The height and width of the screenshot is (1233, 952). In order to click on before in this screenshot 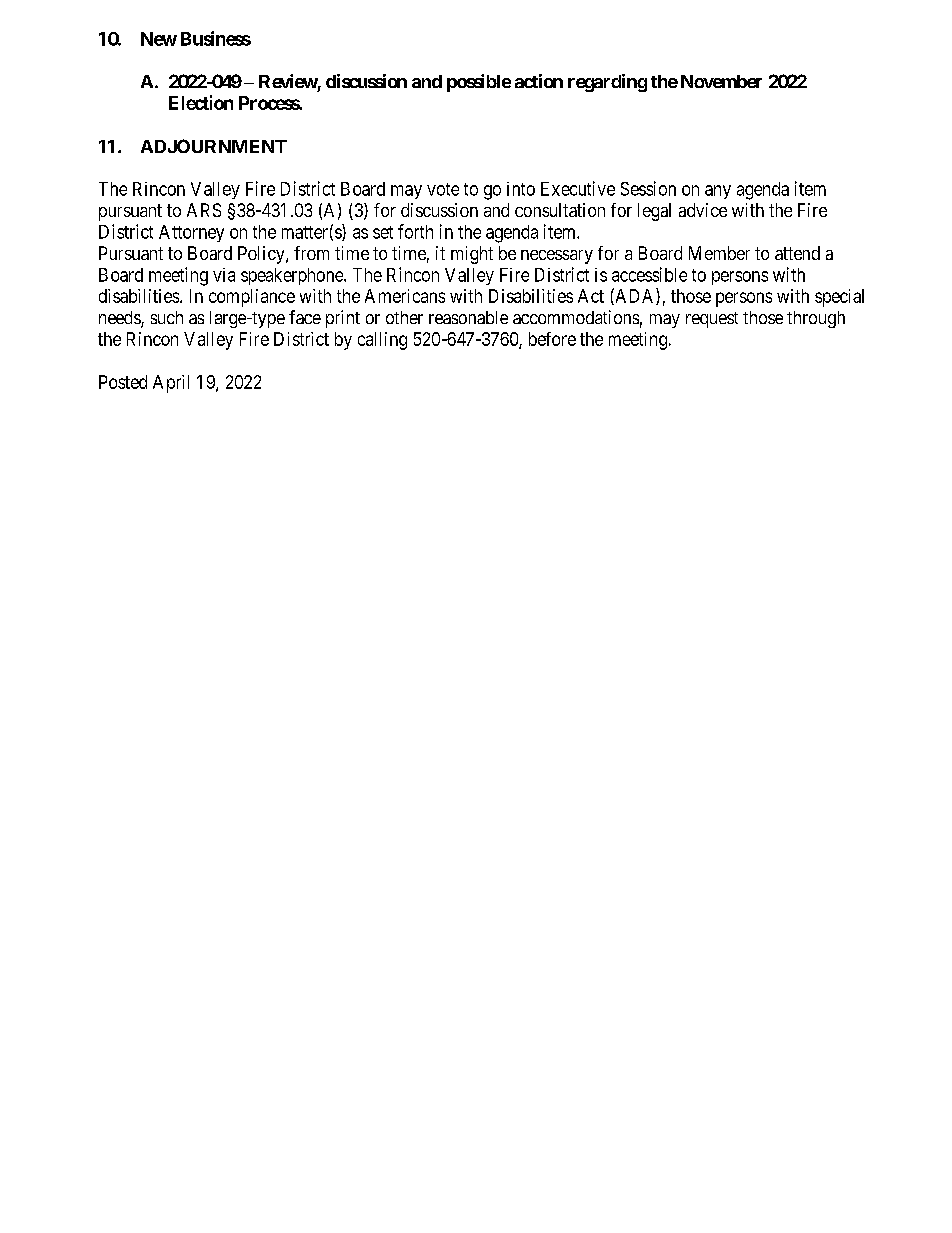, I will do `click(552, 339)`.
